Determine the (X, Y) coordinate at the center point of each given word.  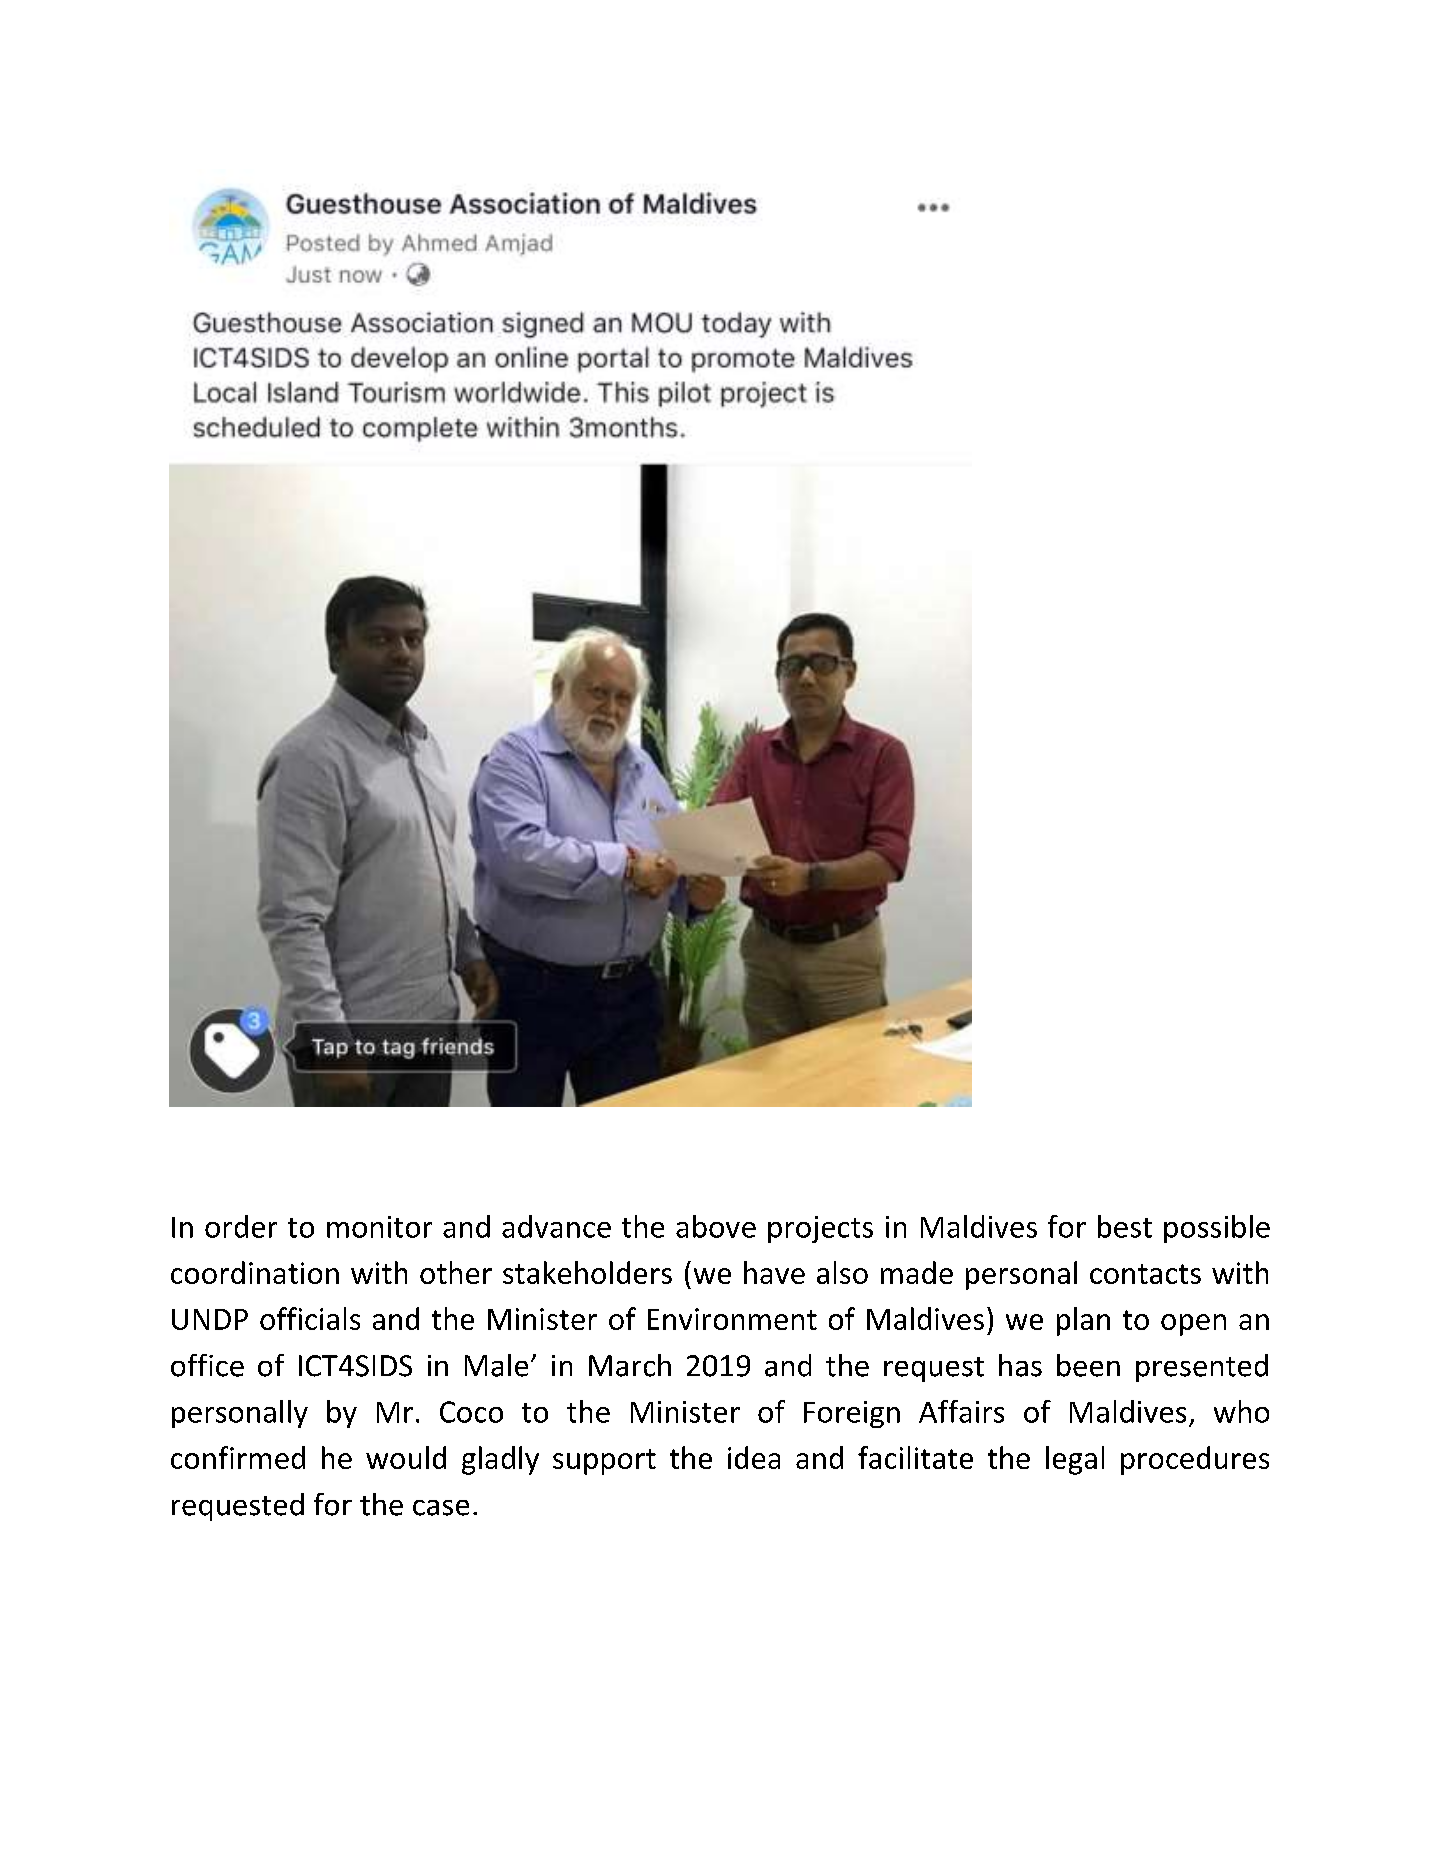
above (716, 1226)
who (1241, 1411)
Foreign (852, 1414)
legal (1075, 1460)
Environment (732, 1319)
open (1193, 1325)
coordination (255, 1272)
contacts (1145, 1274)
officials (310, 1318)
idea (754, 1457)
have (774, 1272)
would (406, 1457)
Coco (471, 1412)
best (1125, 1226)
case (441, 1508)
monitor (379, 1227)
